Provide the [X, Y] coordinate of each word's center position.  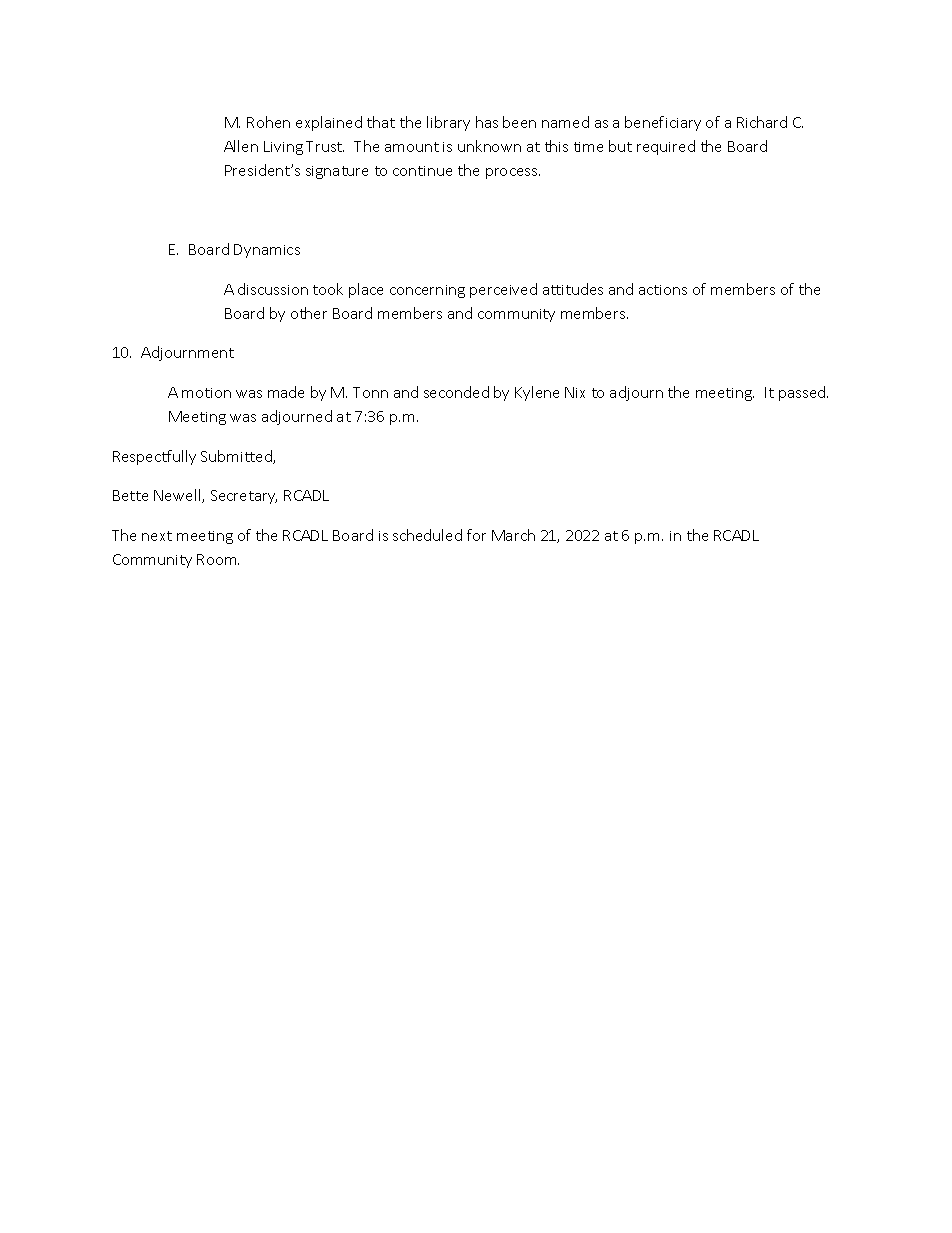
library [448, 123]
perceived [503, 290]
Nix [575, 392]
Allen [241, 146]
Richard [762, 122]
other [309, 313]
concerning [427, 291]
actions [663, 290]
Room [218, 559]
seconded [456, 392]
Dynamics [267, 251]
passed [803, 393]
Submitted [237, 457]
